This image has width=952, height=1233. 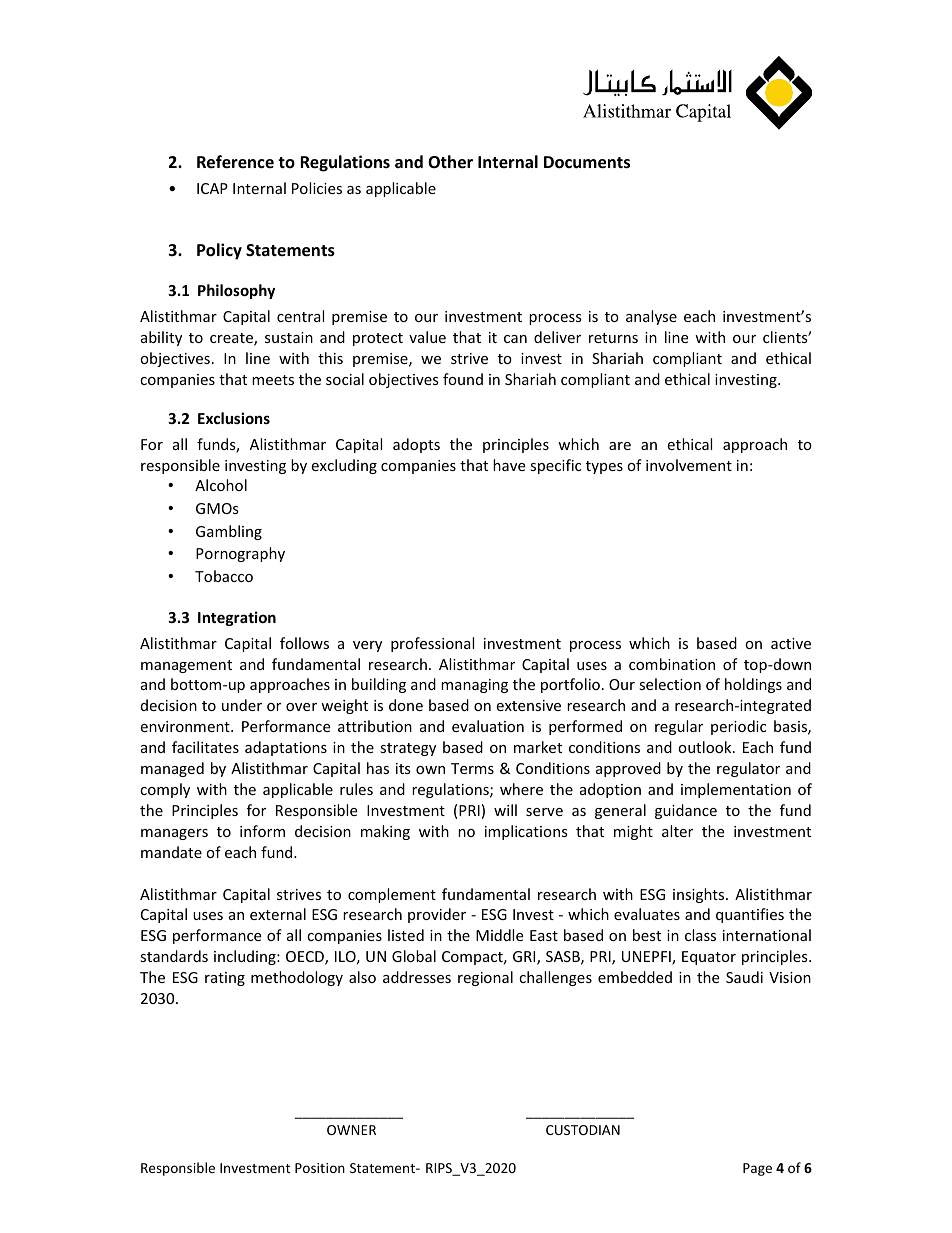 I want to click on Documents, so click(x=587, y=162).
